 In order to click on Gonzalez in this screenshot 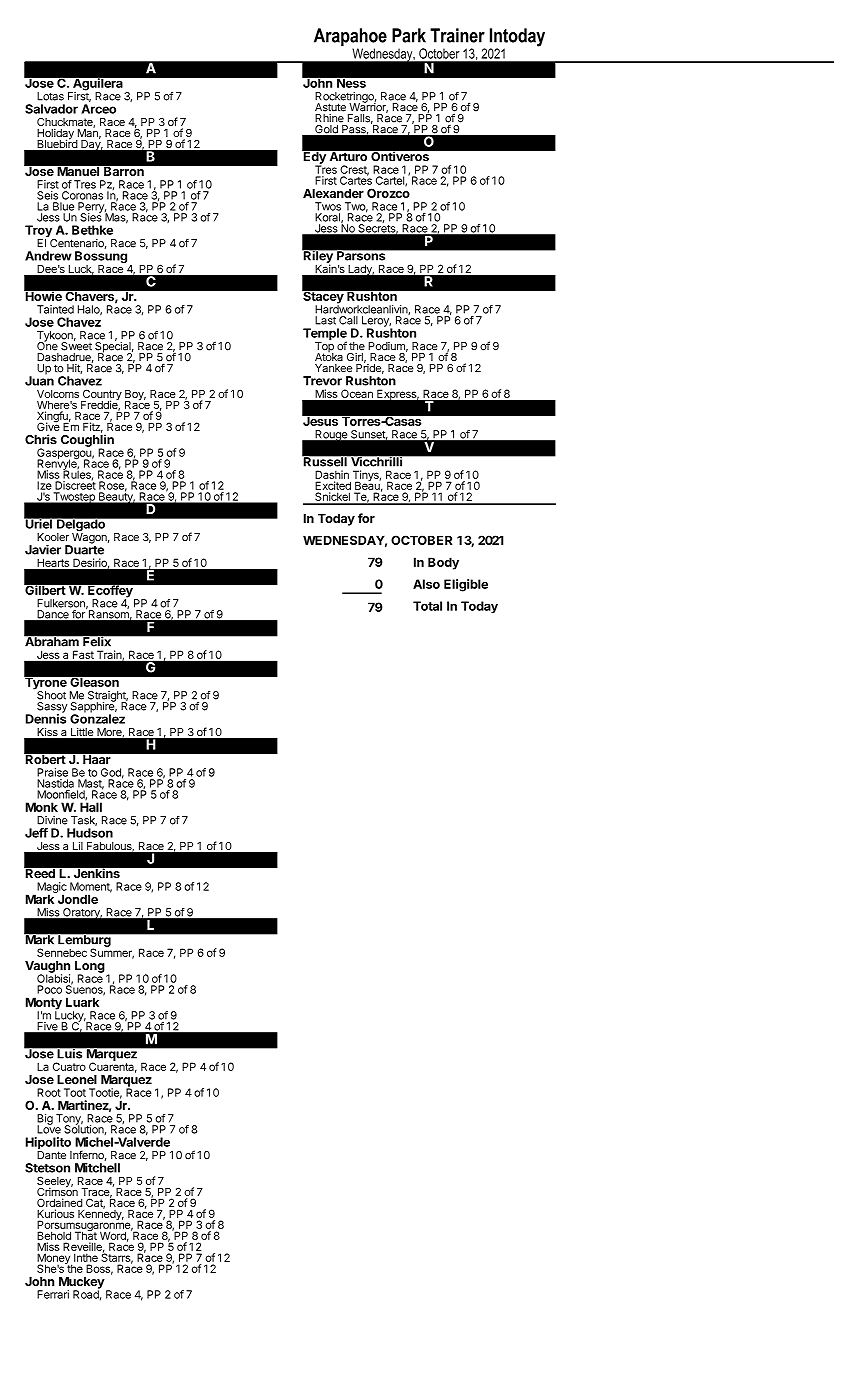, I will do `click(97, 718)`.
